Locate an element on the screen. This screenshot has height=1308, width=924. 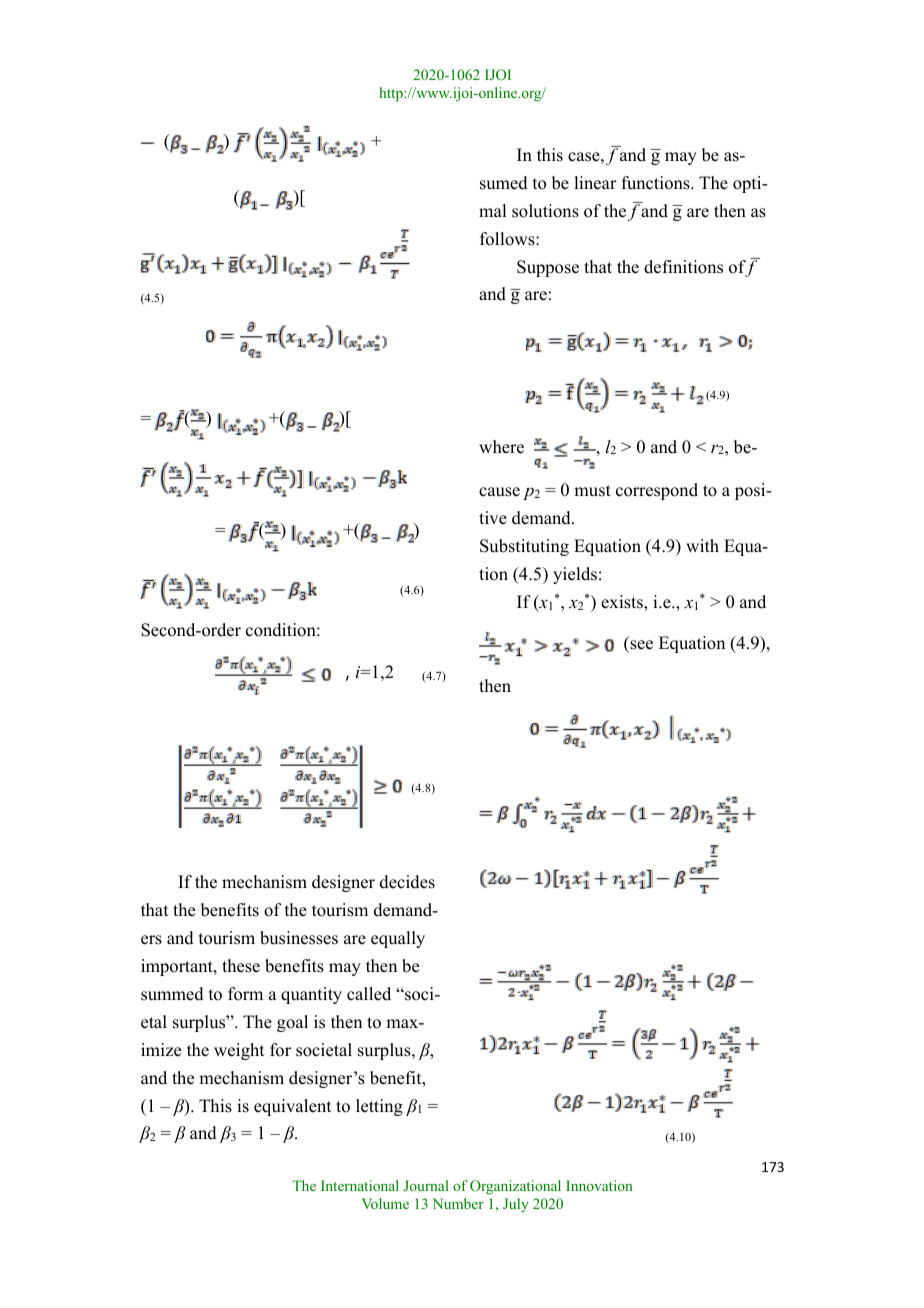
where is located at coordinates (501, 447).
